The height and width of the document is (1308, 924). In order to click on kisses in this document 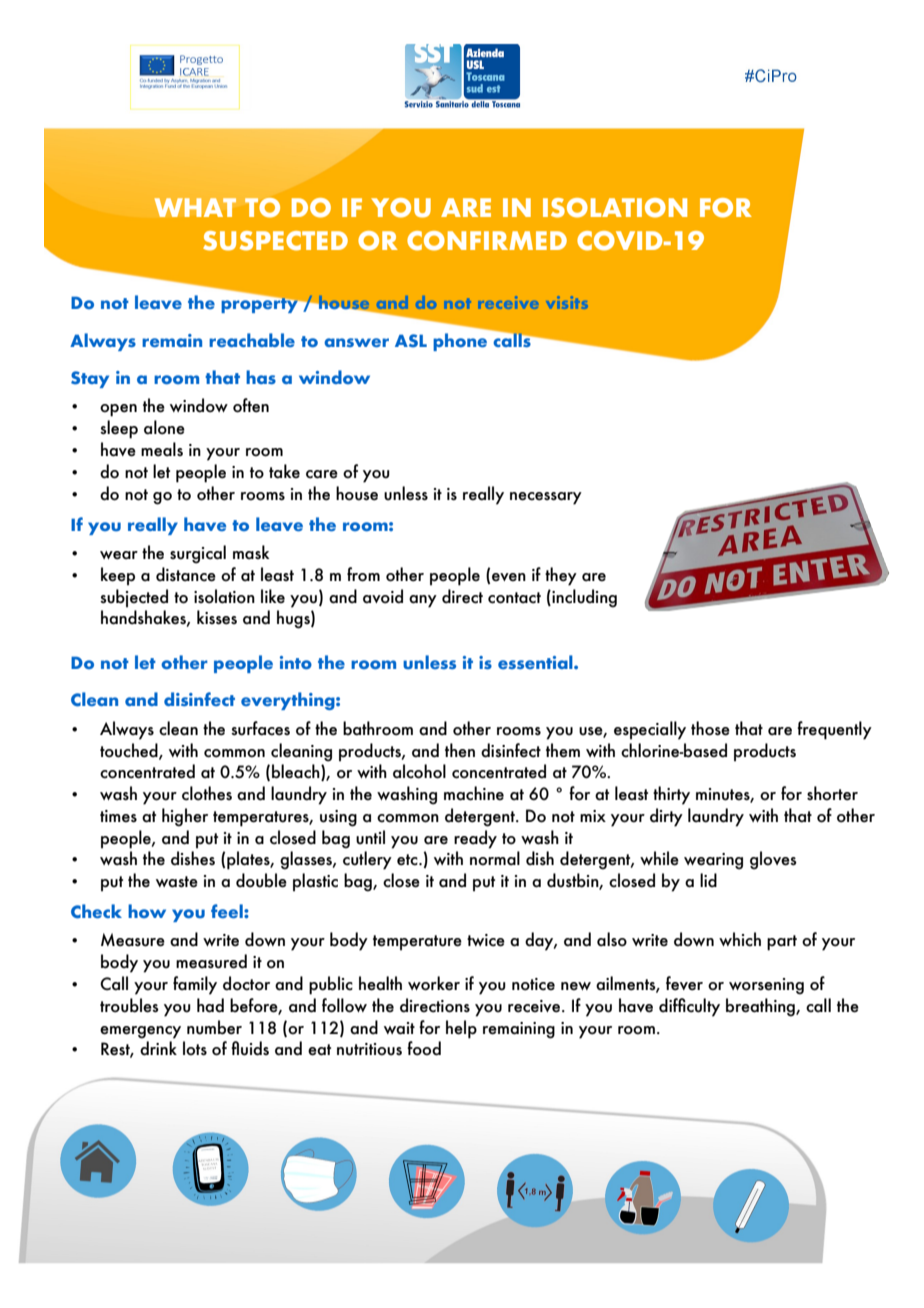, I will do `click(217, 617)`.
